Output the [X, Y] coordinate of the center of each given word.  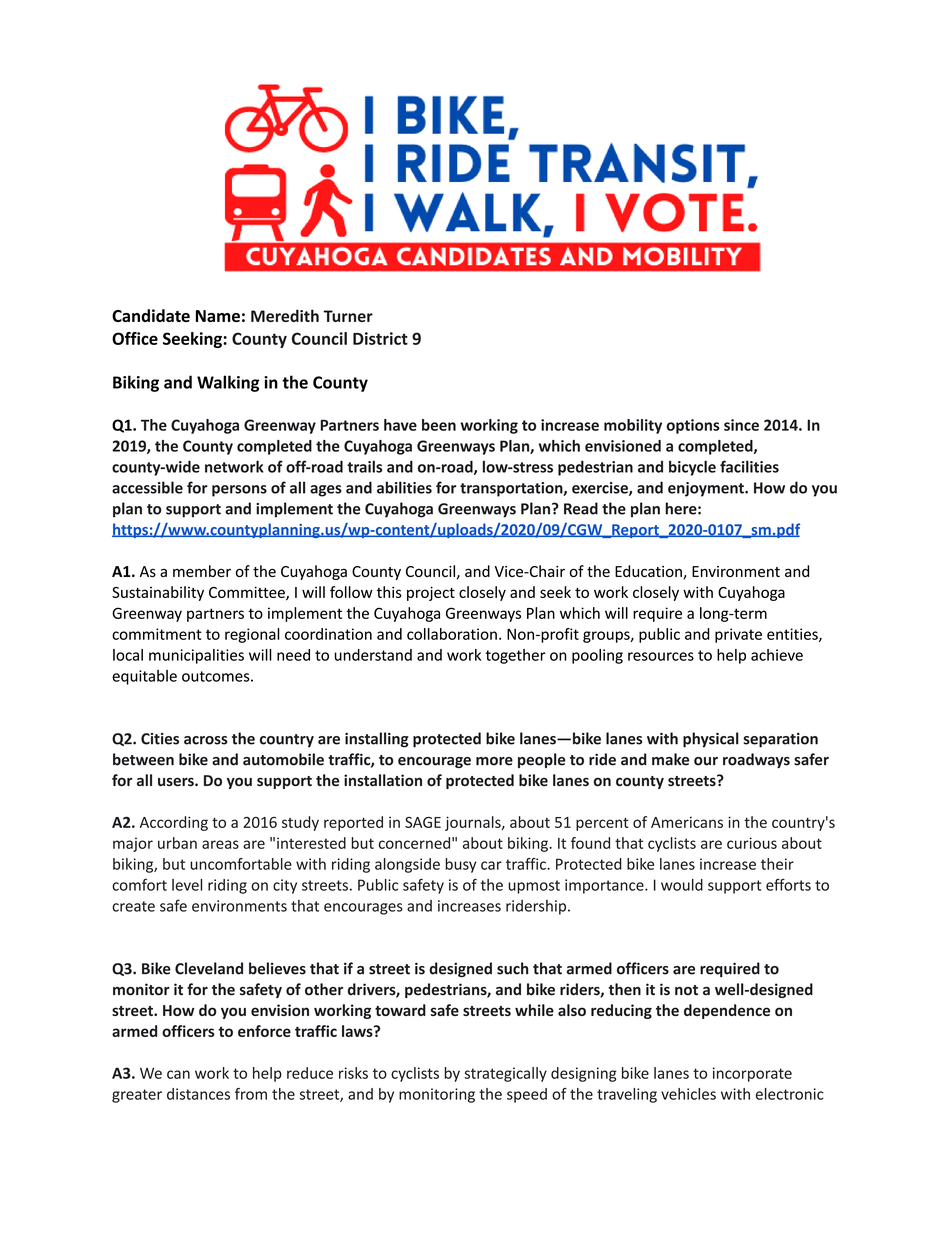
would [682, 885]
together [516, 656]
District [380, 338]
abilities [404, 487]
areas [220, 844]
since [741, 425]
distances [198, 1094]
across [206, 740]
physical [711, 740]
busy [460, 865]
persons [239, 491]
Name [218, 316]
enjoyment [707, 489]
